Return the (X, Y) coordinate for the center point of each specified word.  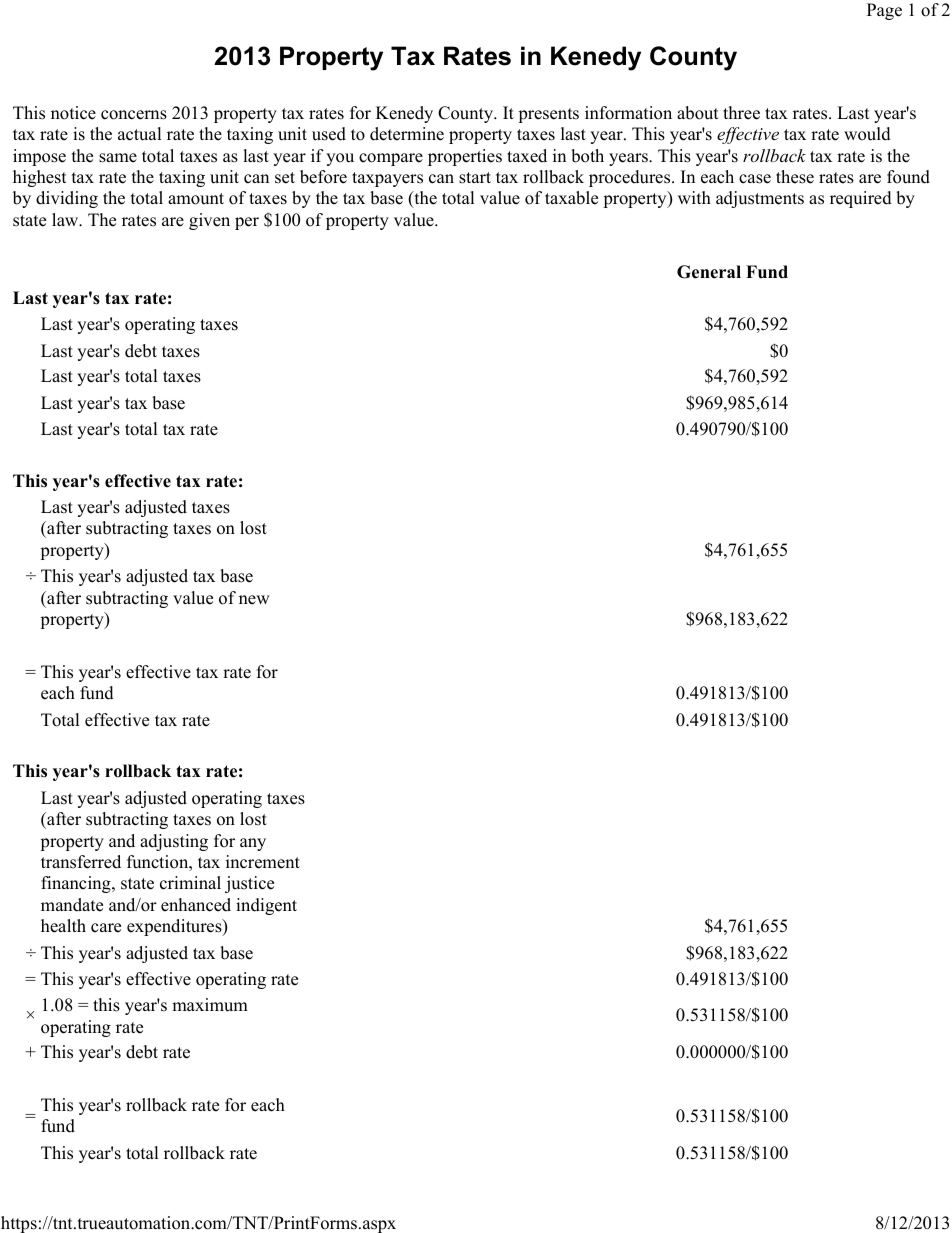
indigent (266, 906)
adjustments (760, 199)
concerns (134, 115)
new (254, 600)
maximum (210, 1005)
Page (884, 11)
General (709, 272)
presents (548, 115)
